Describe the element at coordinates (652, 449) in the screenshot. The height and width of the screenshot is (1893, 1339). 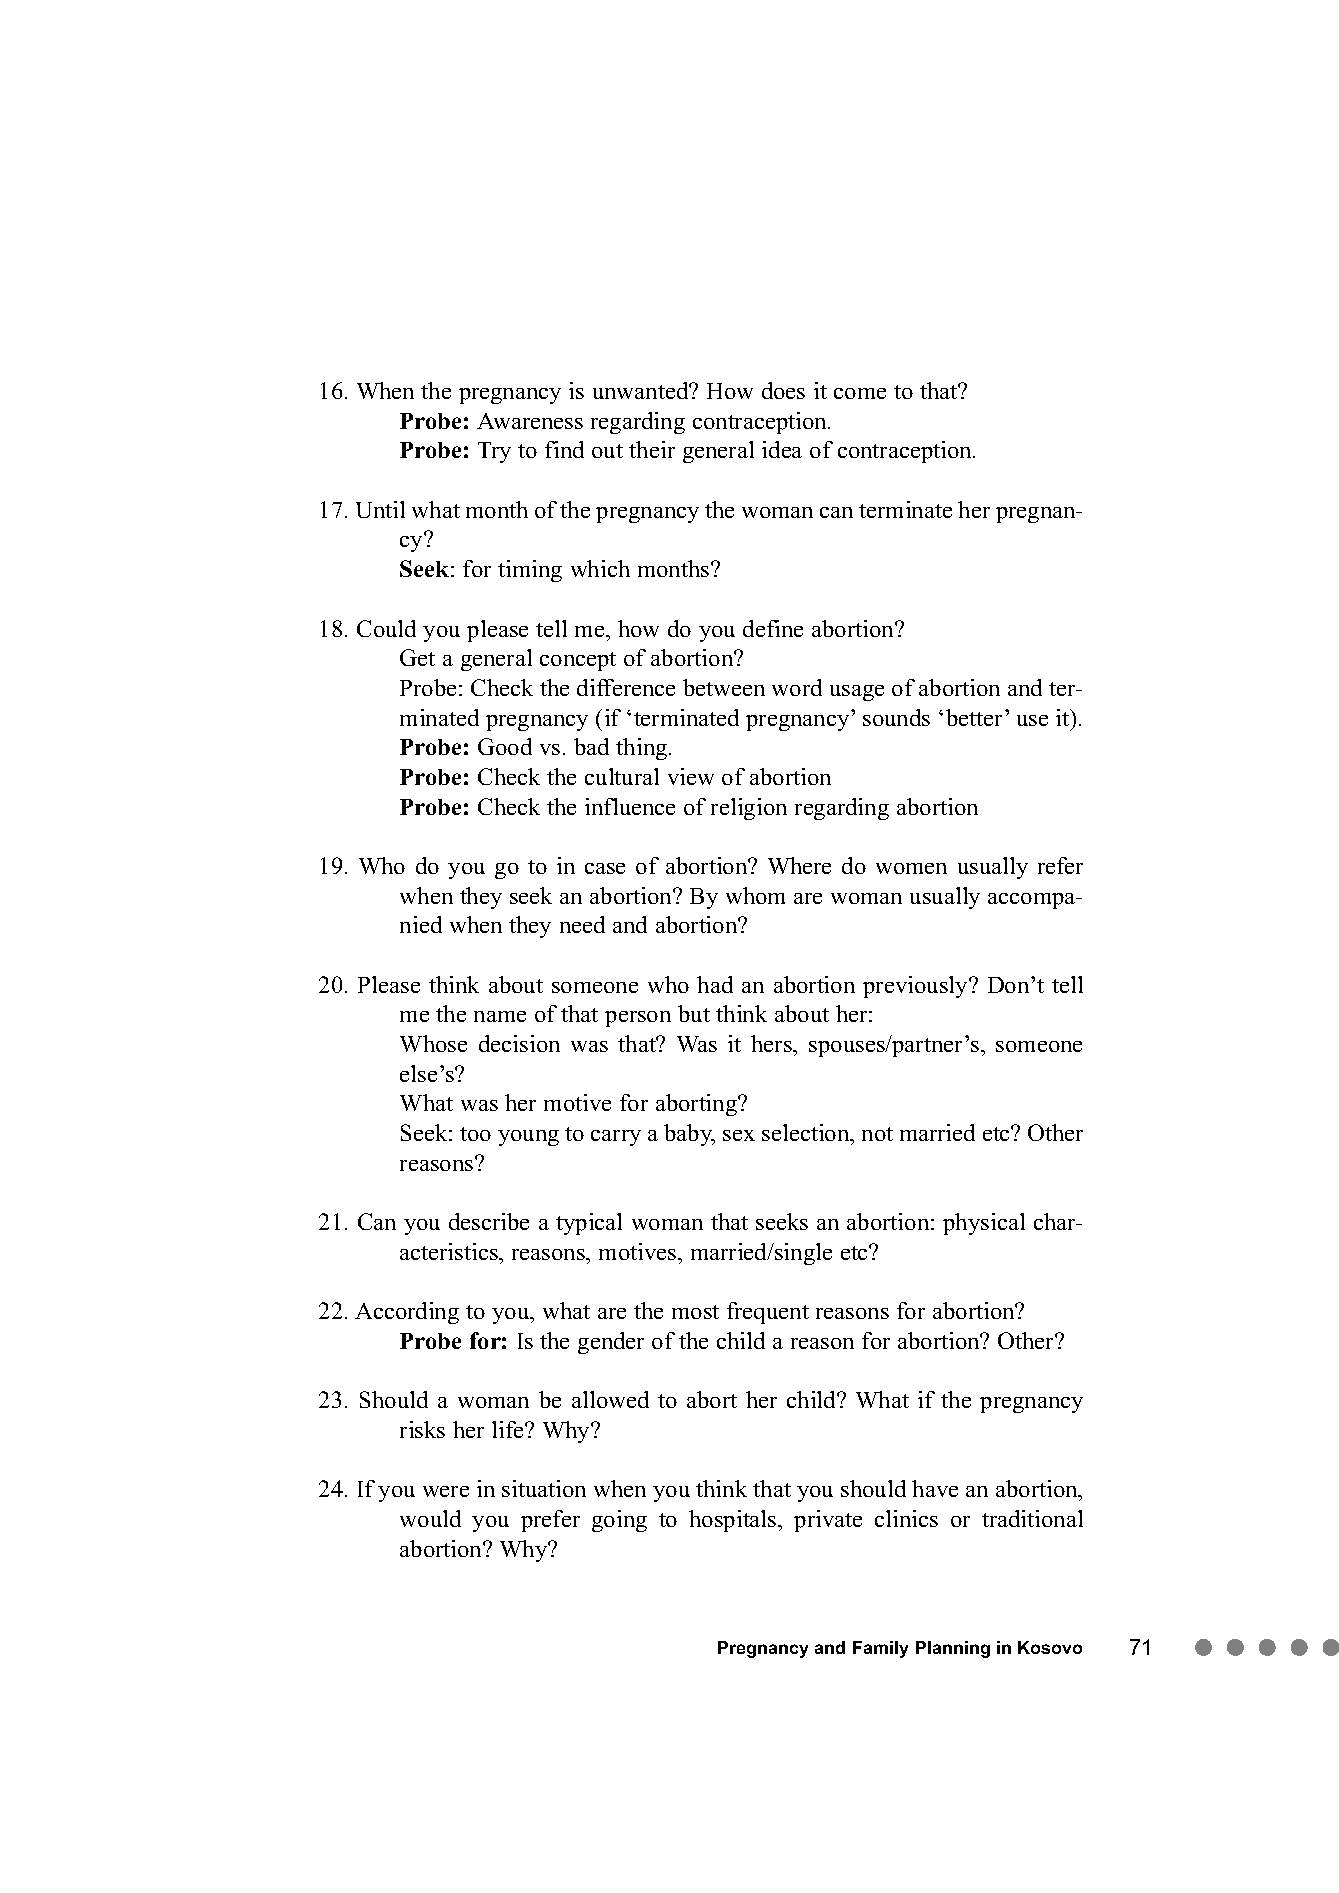
I see `their` at that location.
